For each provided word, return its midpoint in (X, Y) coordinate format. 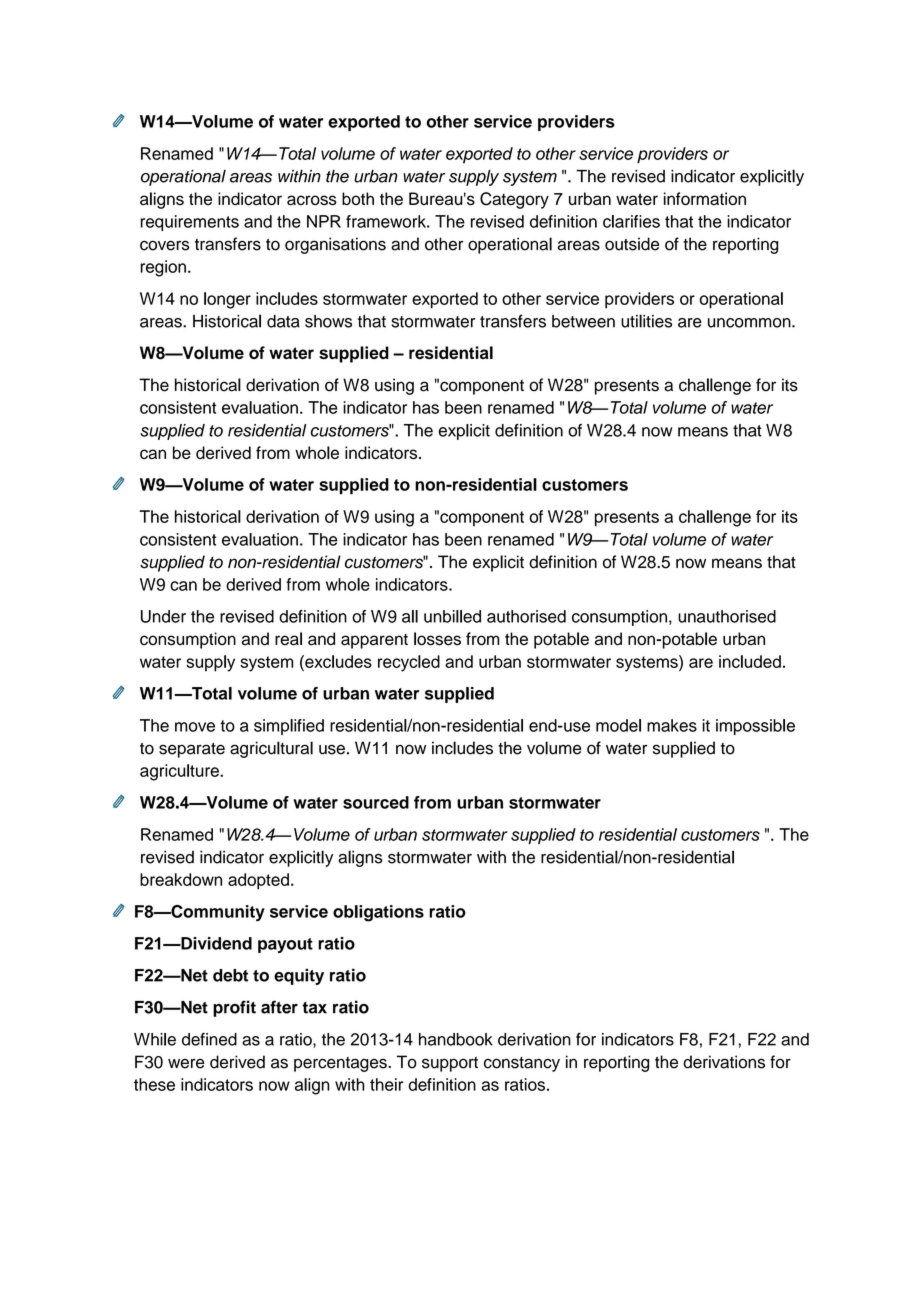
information (705, 199)
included (750, 661)
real (288, 639)
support (450, 1064)
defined (209, 1039)
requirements (189, 223)
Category (514, 200)
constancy (522, 1064)
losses (437, 639)
